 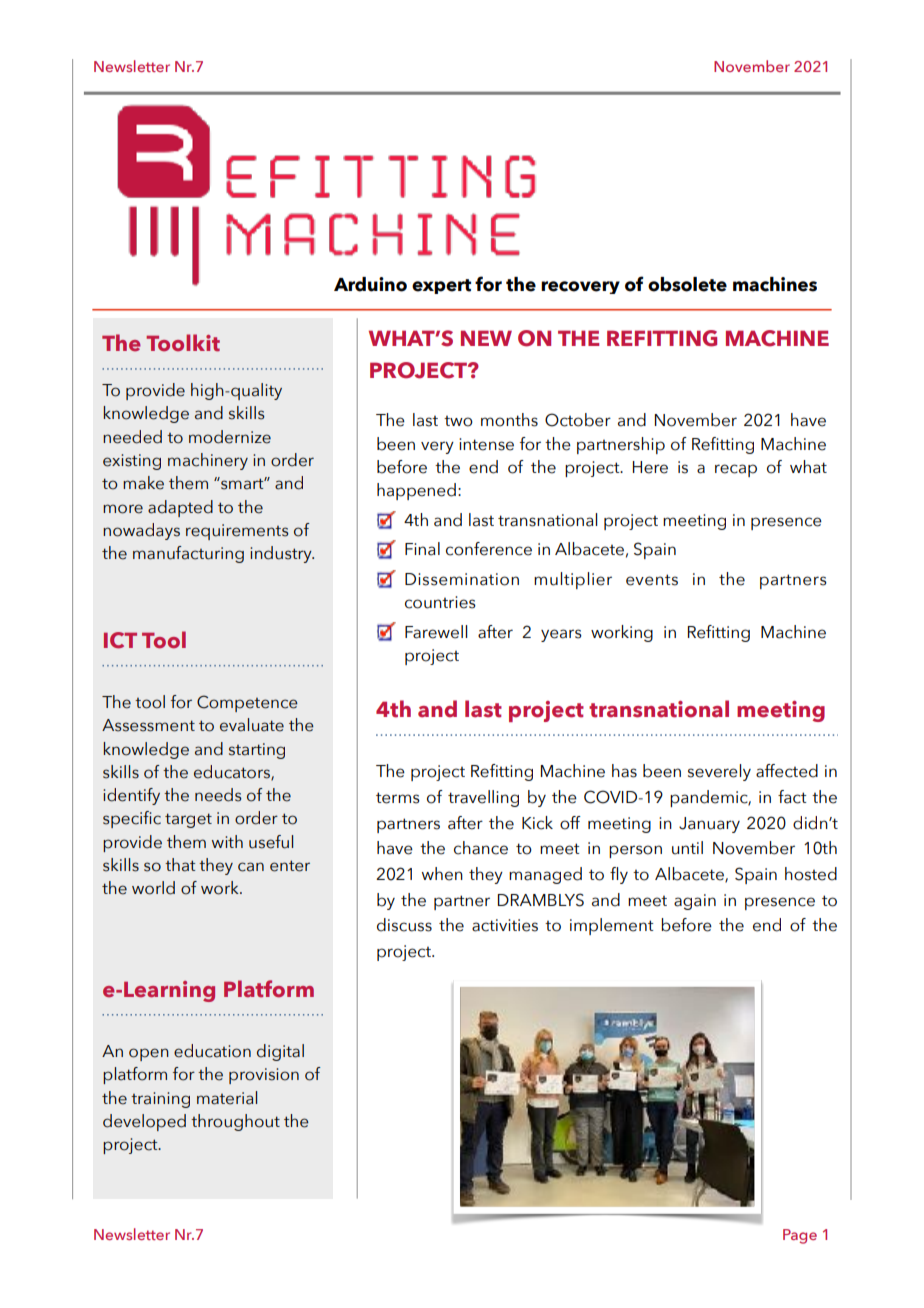 I want to click on obsolete, so click(x=687, y=284).
